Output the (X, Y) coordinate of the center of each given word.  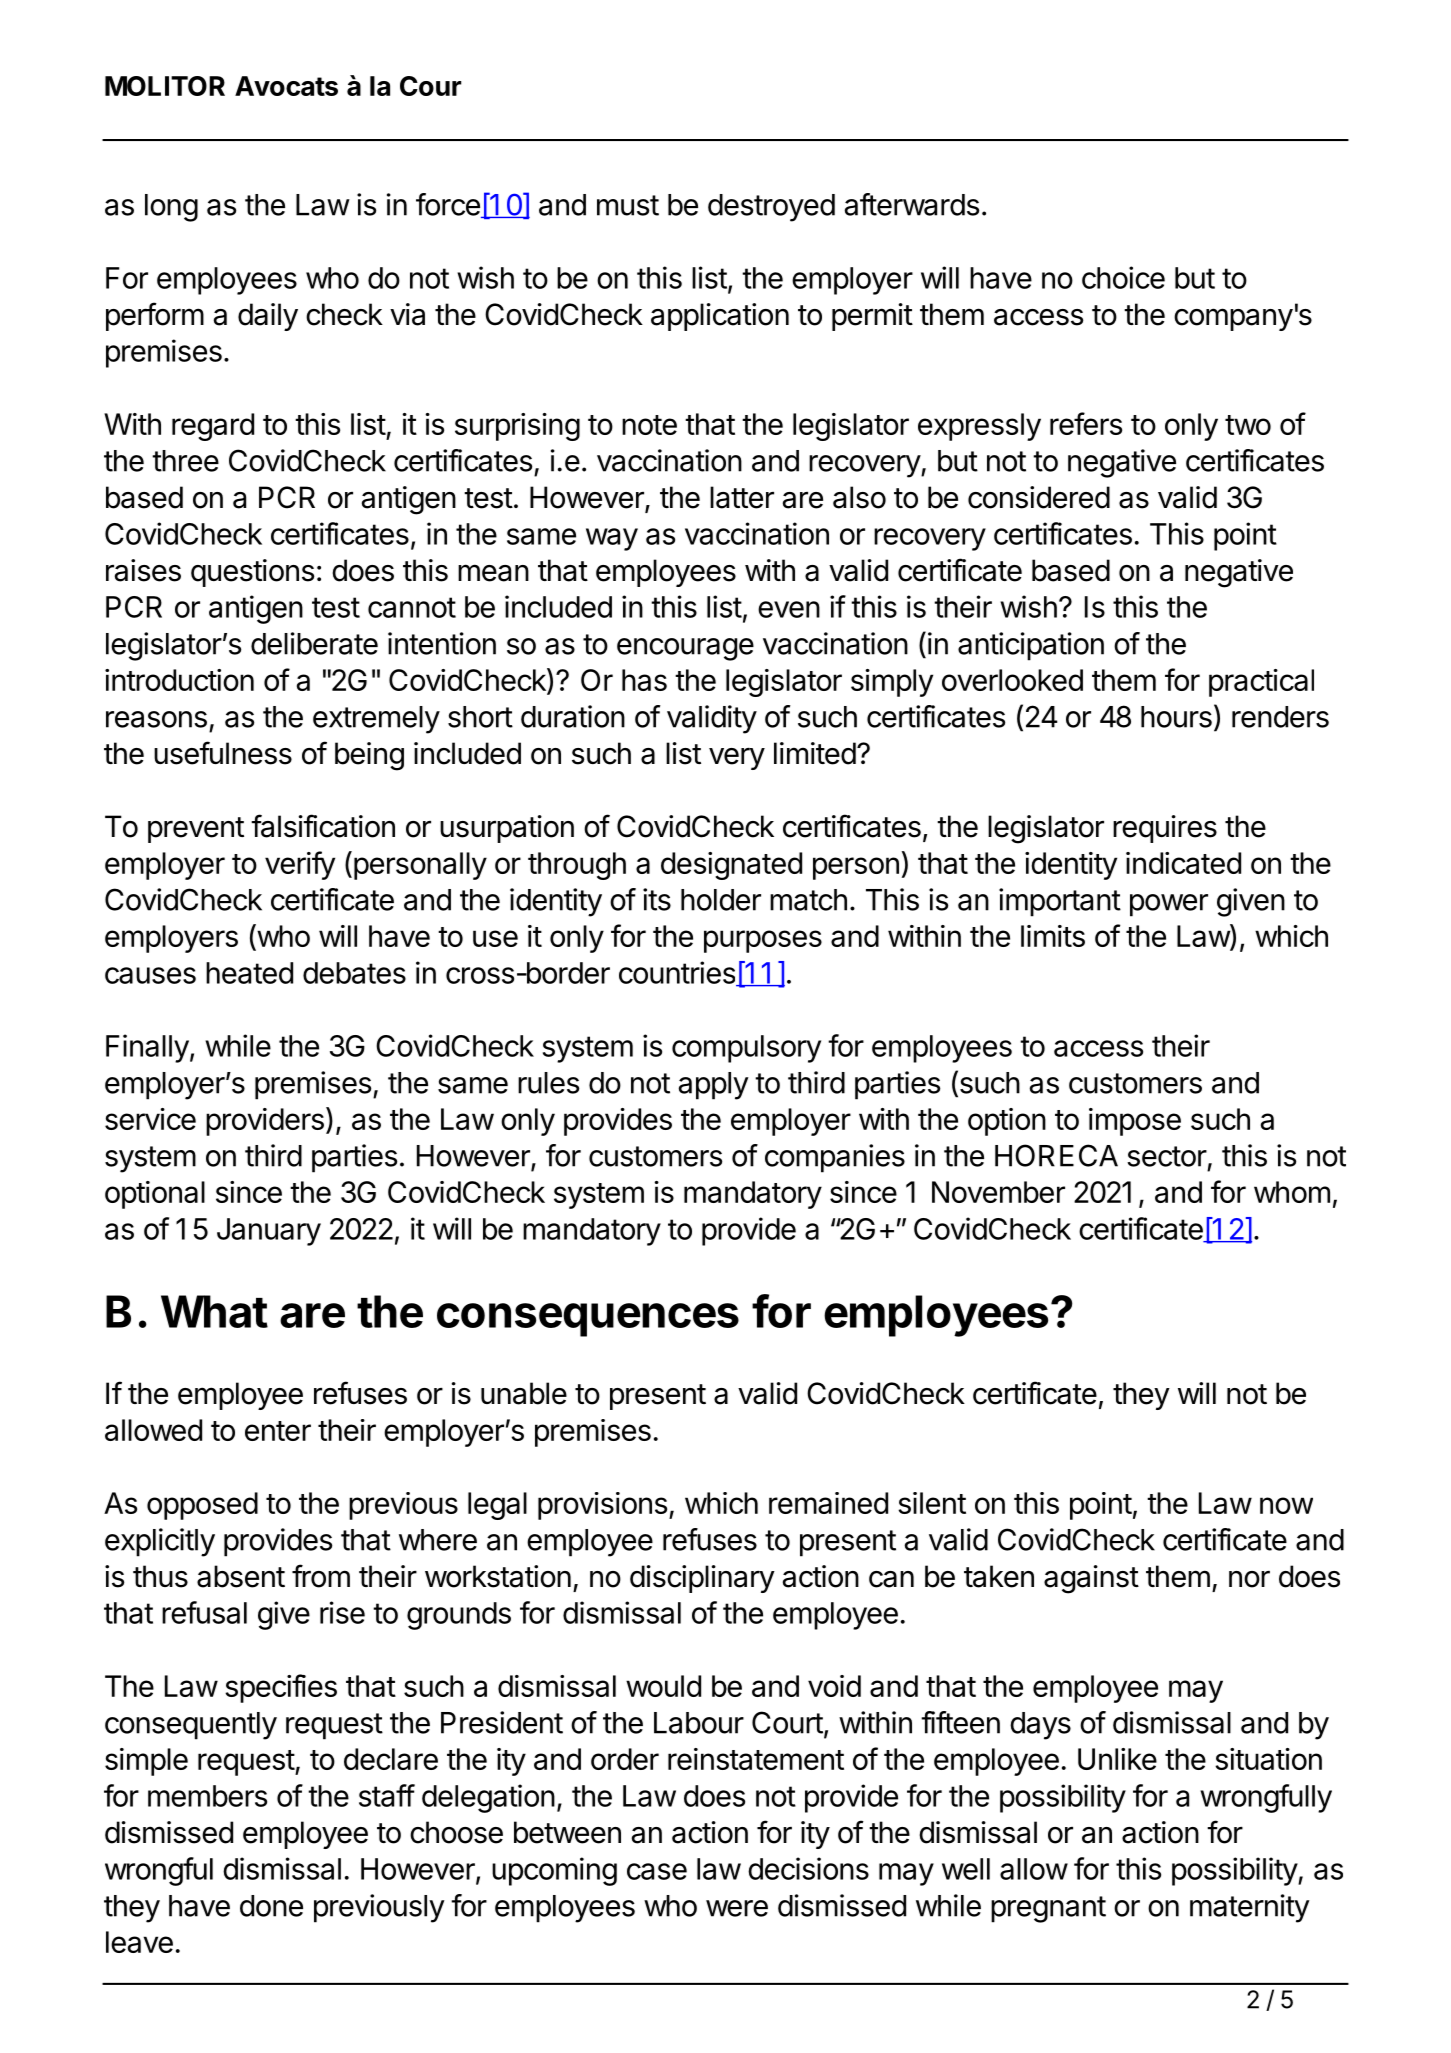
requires (1165, 829)
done (271, 1906)
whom (1292, 1192)
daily (268, 317)
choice (1123, 277)
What (214, 1311)
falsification (323, 826)
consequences (588, 1320)
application (720, 317)
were (737, 1908)
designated (731, 866)
